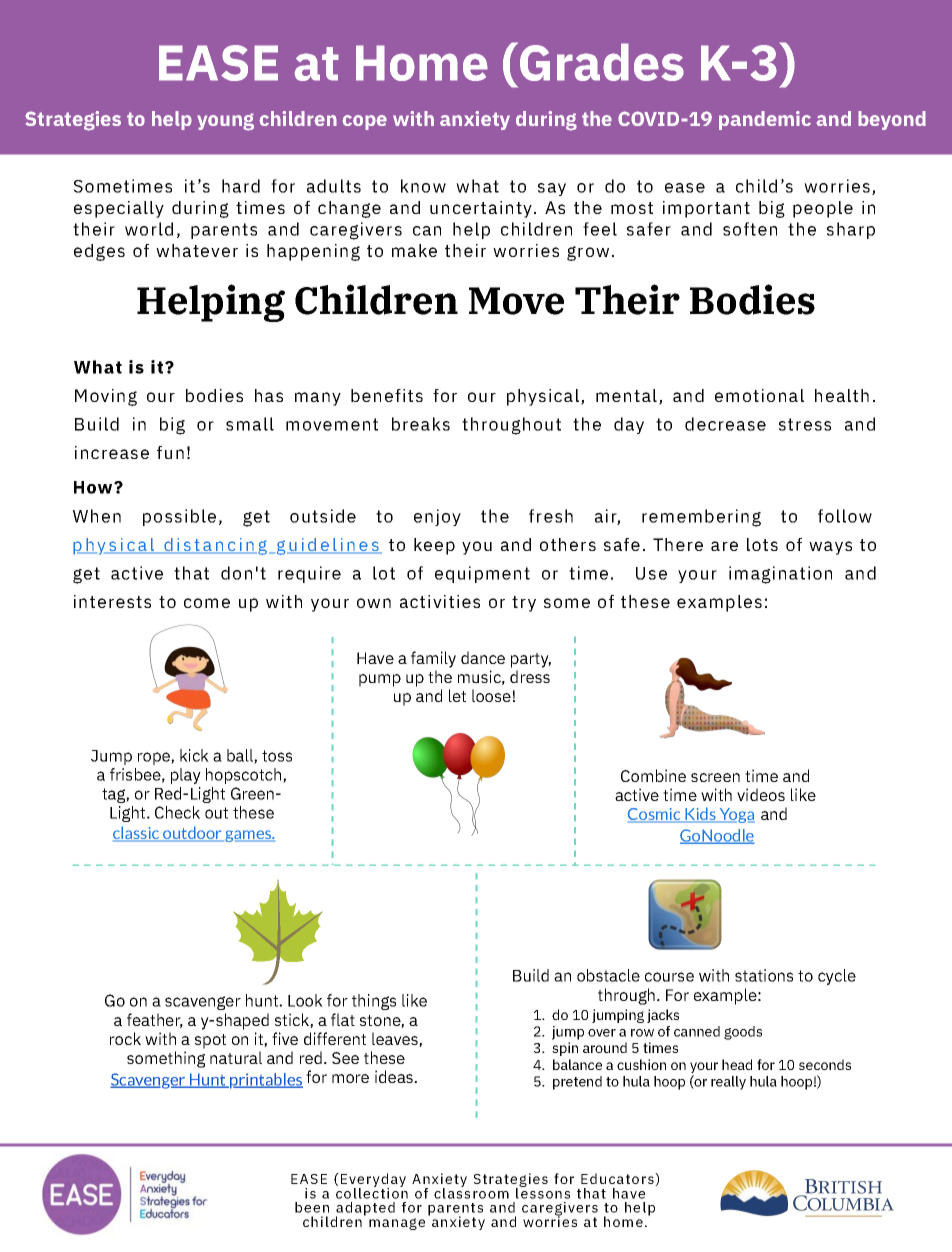  Describe the element at coordinates (602, 62) in the page. I see `Grades` at that location.
